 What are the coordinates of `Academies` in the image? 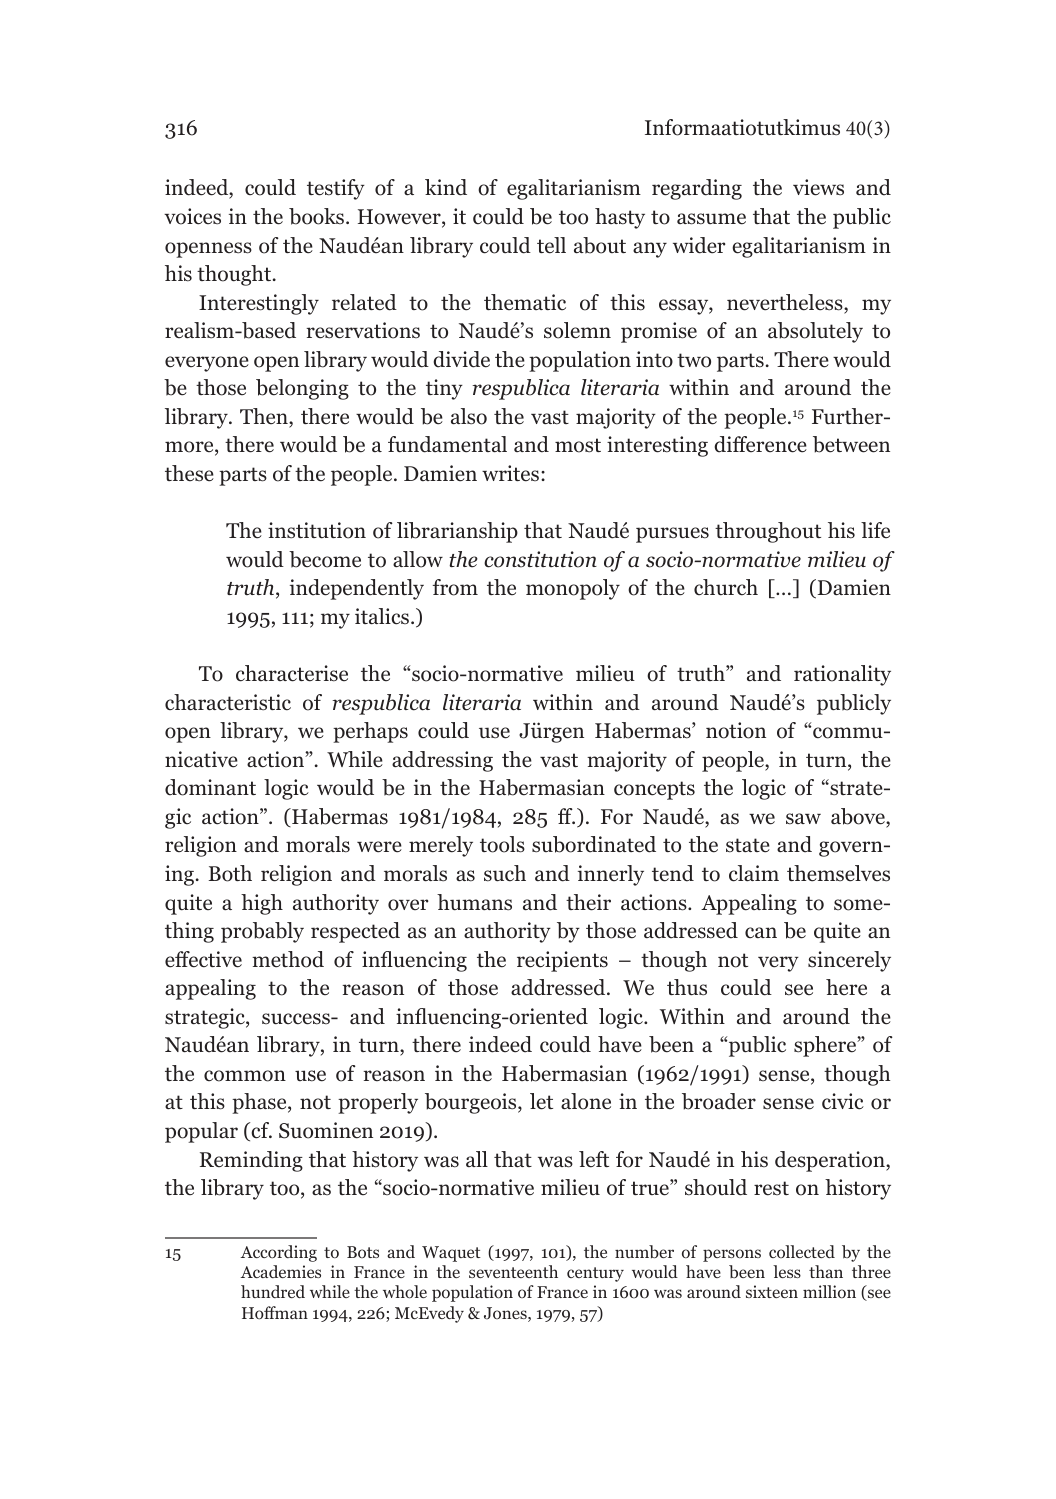 It's located at (281, 1271).
